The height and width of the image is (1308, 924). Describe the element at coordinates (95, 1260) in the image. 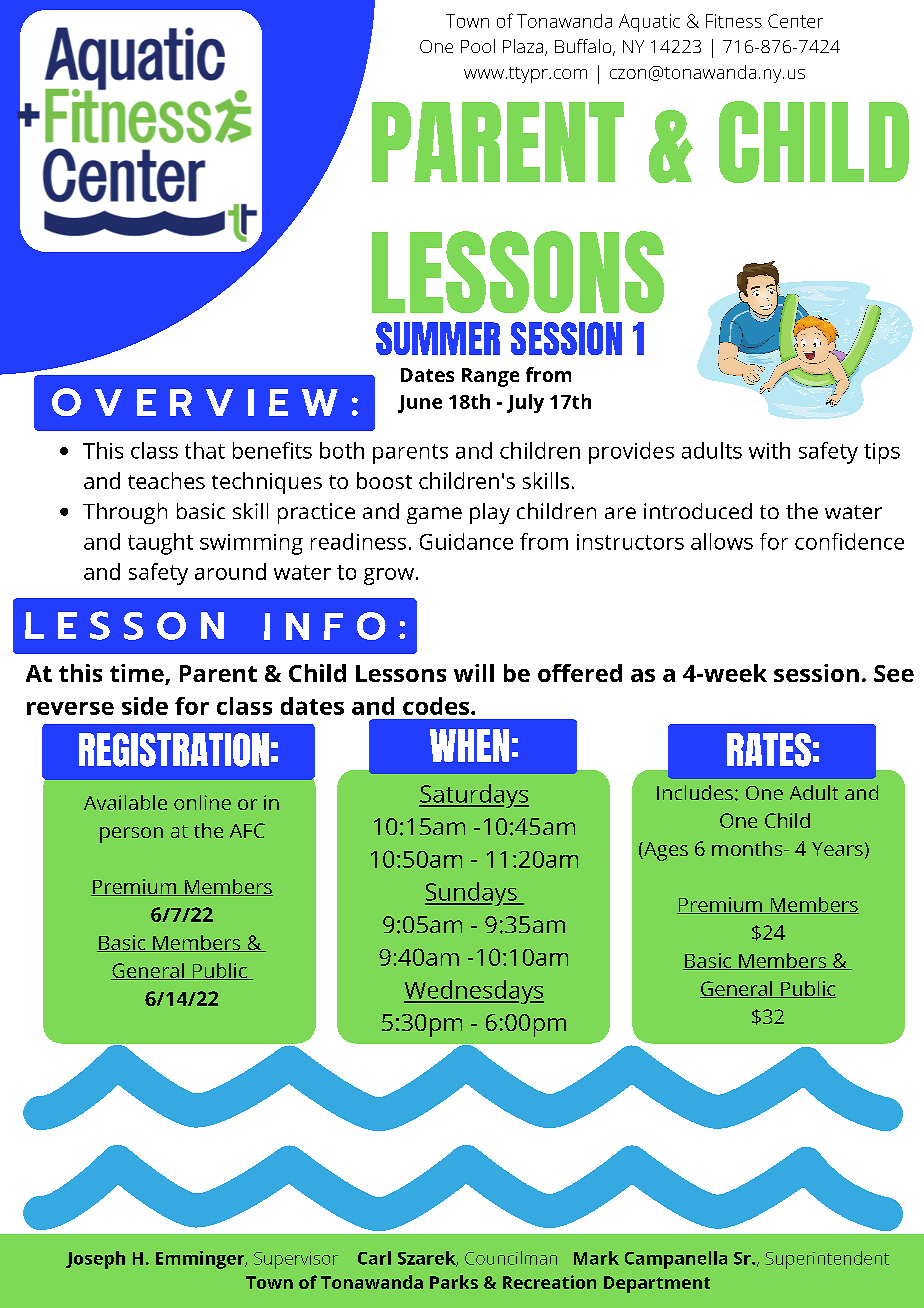

I see `Joseph` at that location.
